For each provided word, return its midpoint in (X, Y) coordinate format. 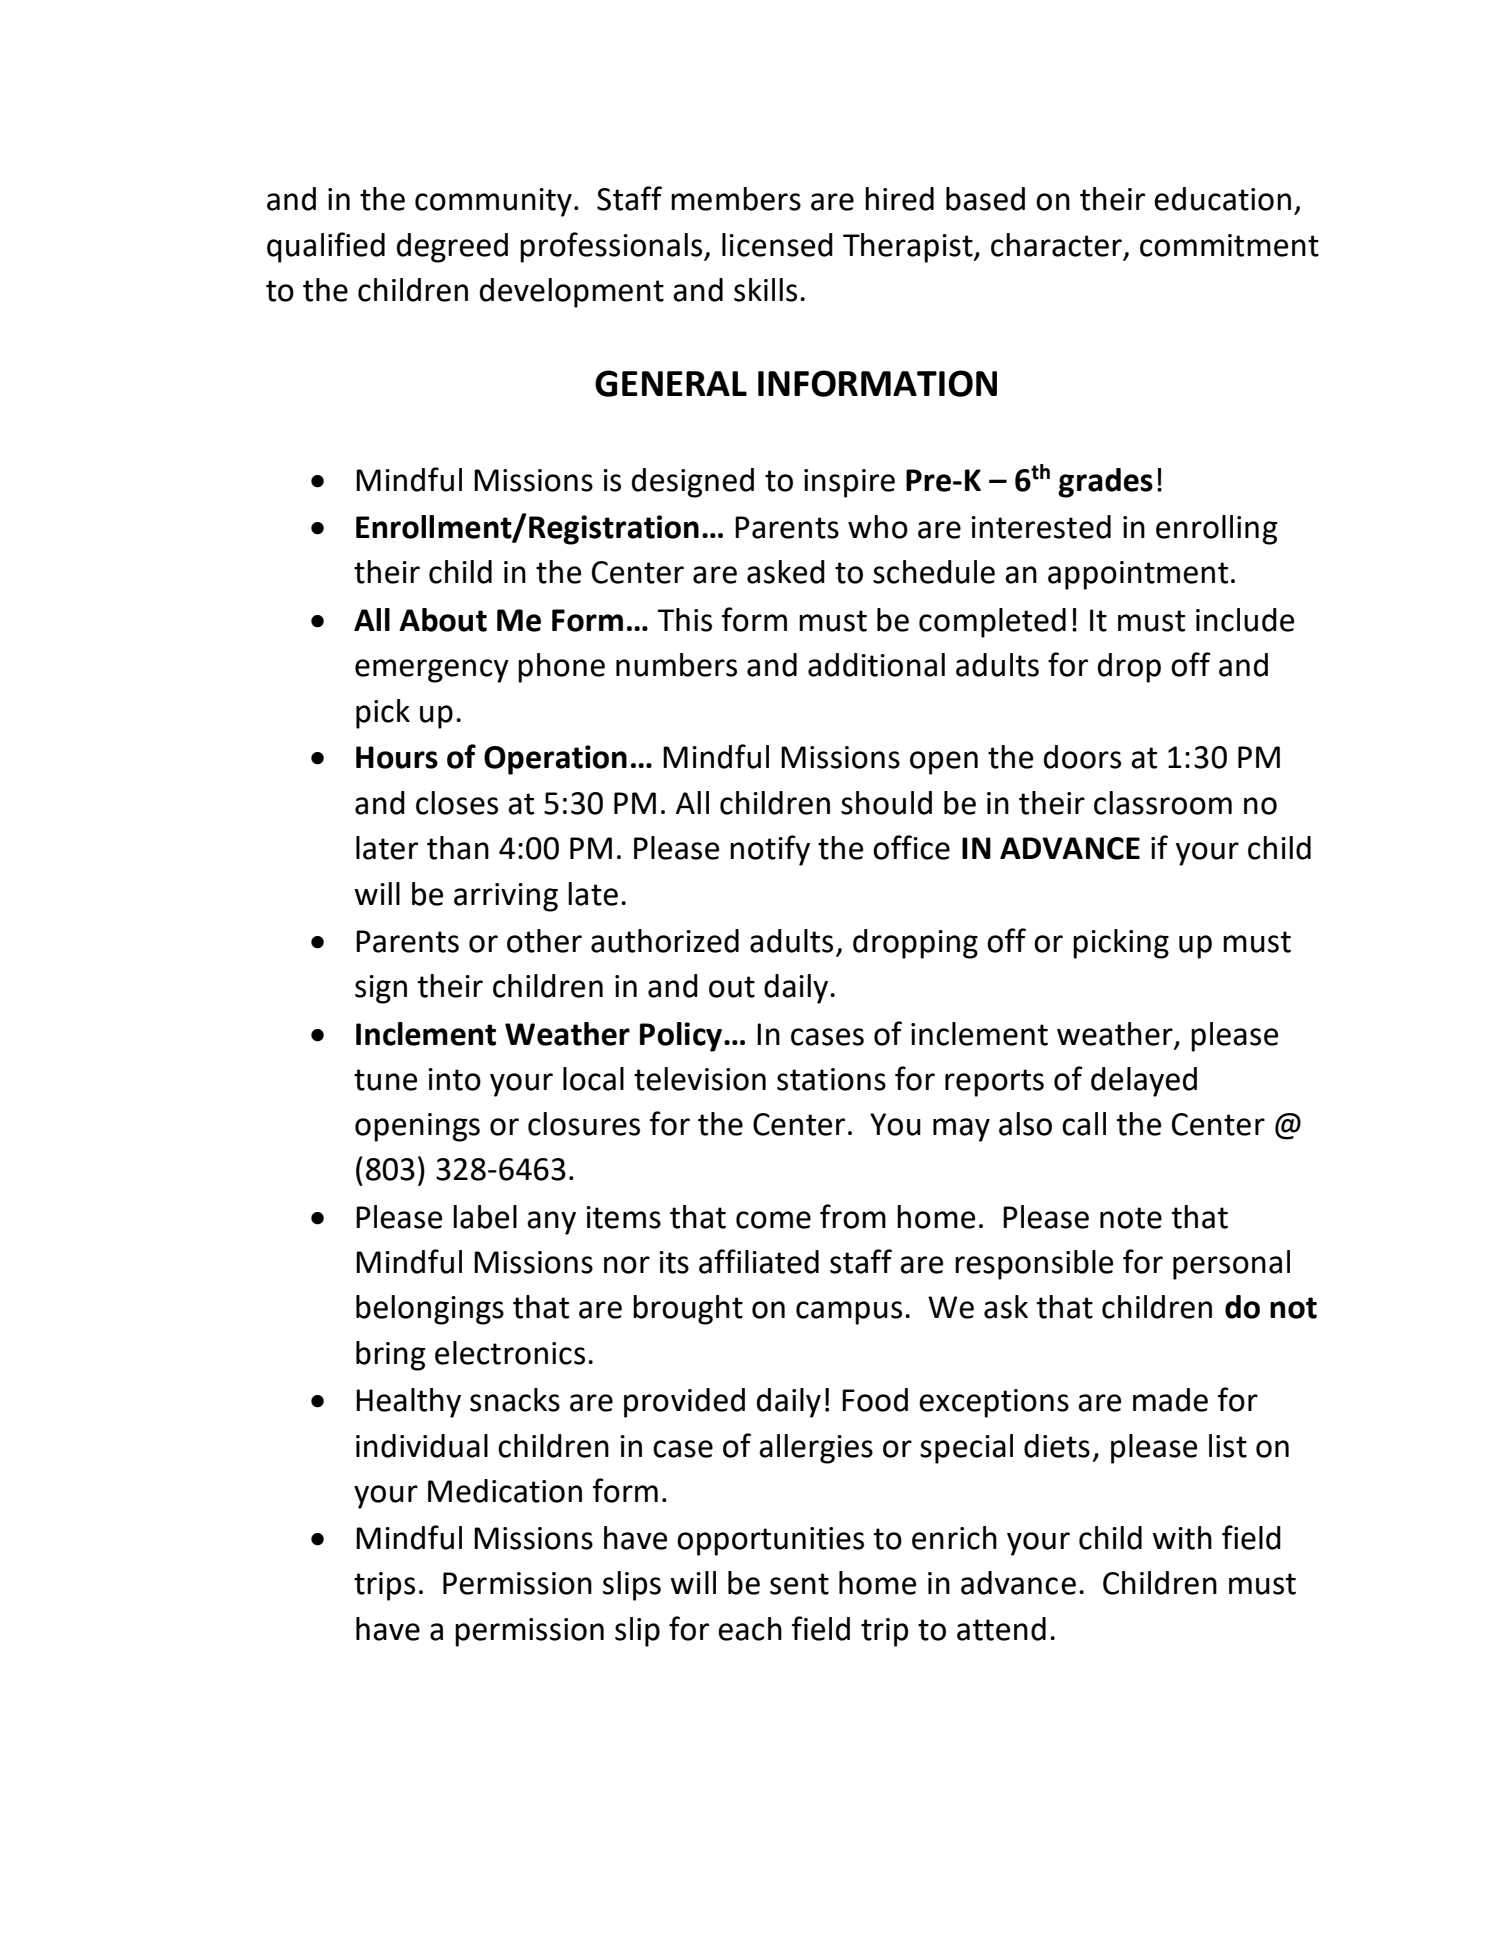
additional (876, 665)
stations (831, 1079)
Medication (505, 1491)
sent (799, 1584)
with (1182, 1538)
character (1056, 245)
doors (1082, 757)
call (1084, 1124)
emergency (432, 671)
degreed (452, 248)
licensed (777, 245)
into (454, 1079)
